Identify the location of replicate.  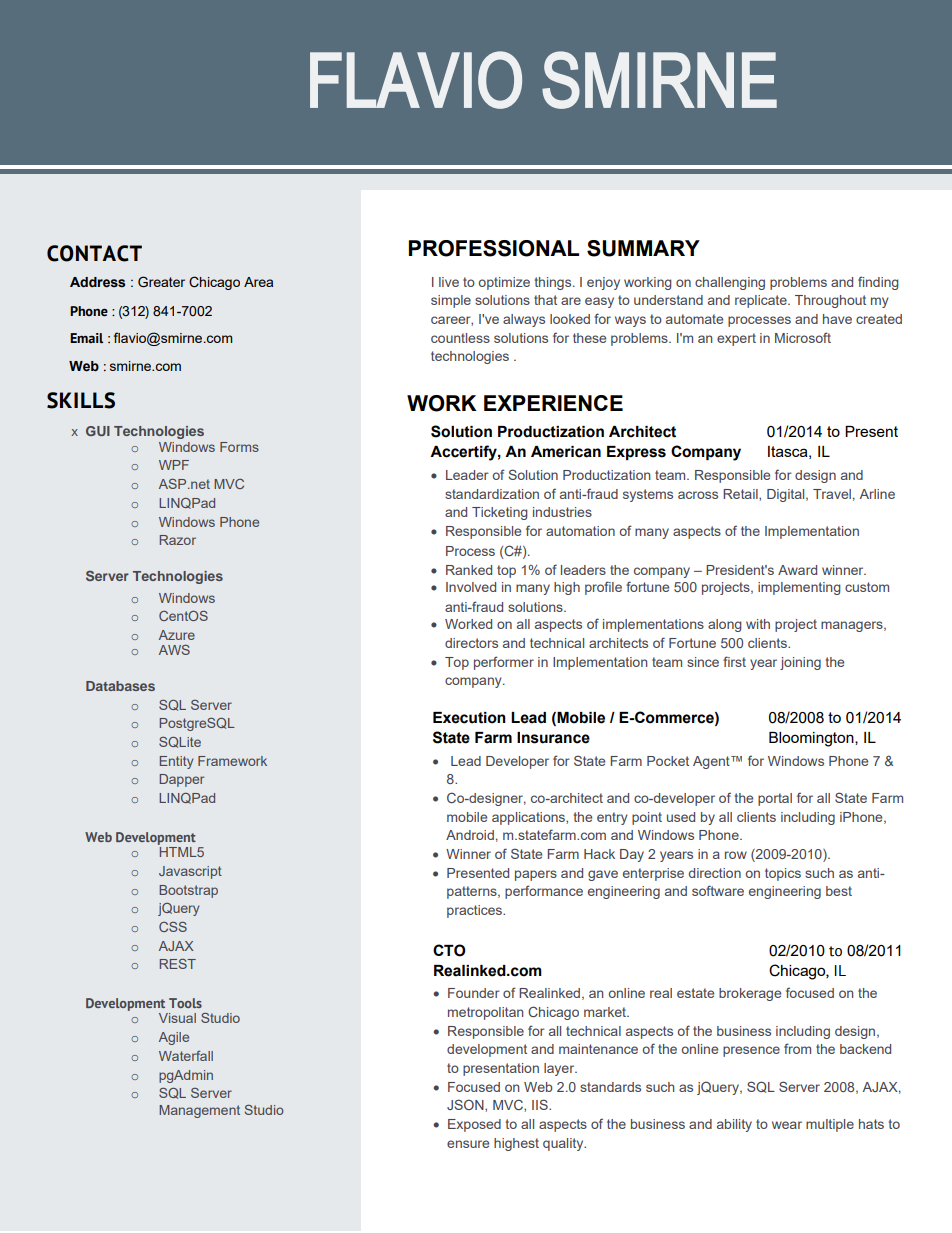
(762, 301).
